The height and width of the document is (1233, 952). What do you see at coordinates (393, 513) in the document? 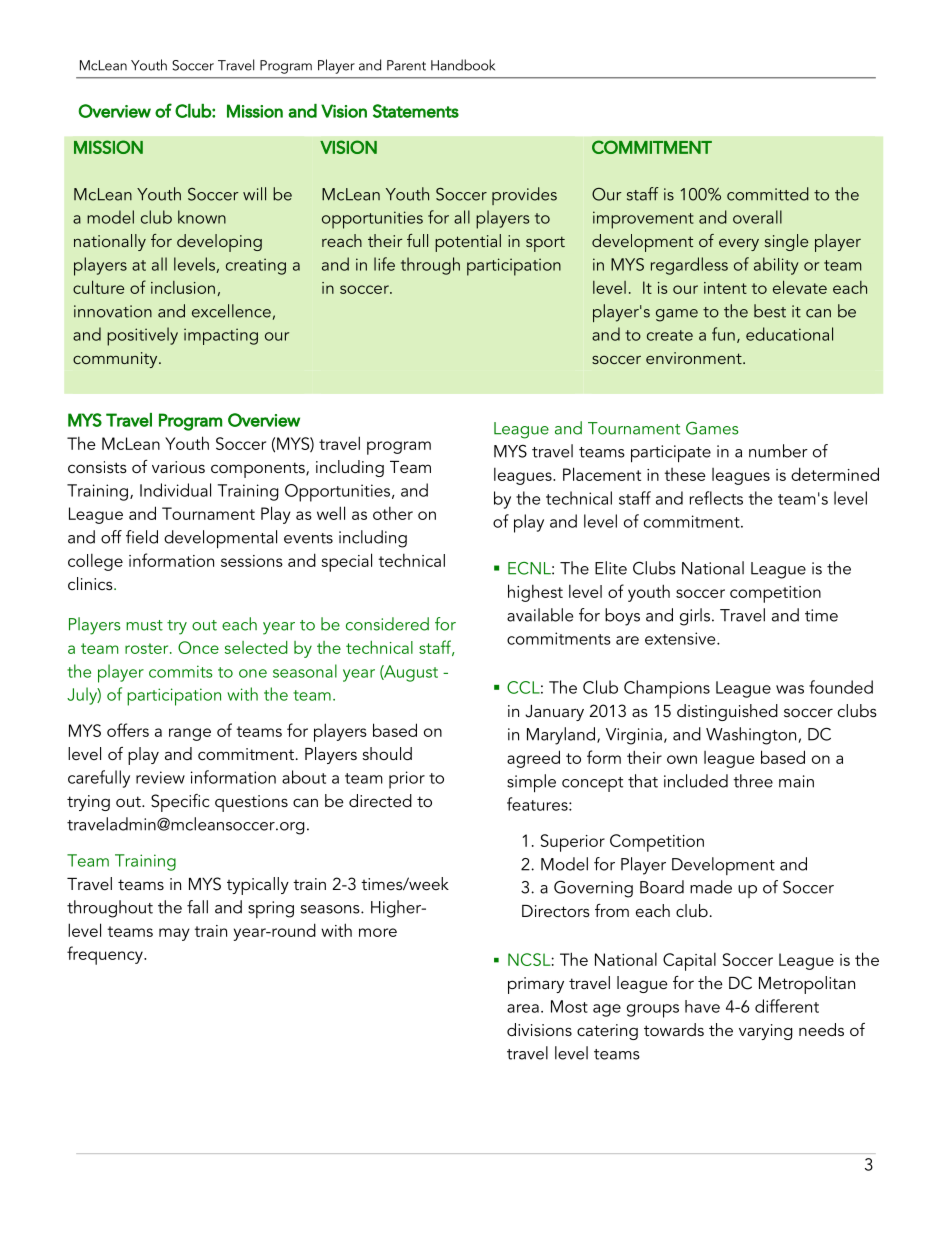
I see `other` at bounding box center [393, 513].
